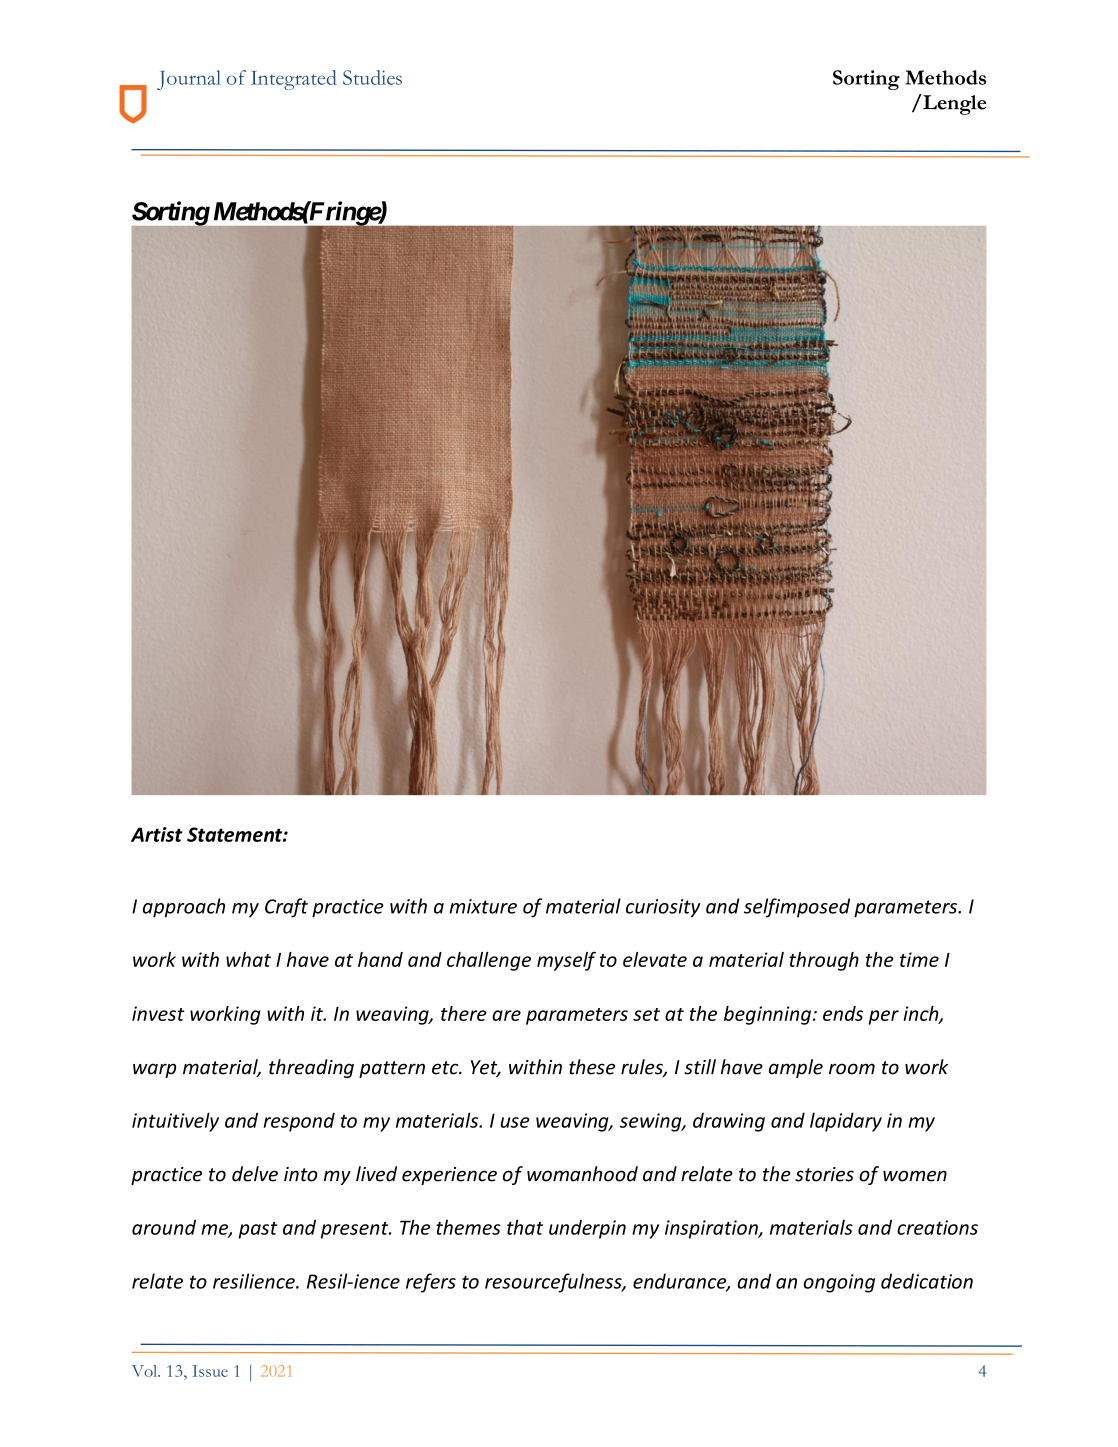 The width and height of the page is (1118, 1447). Describe the element at coordinates (210, 1371) in the page. I see `Issue` at that location.
